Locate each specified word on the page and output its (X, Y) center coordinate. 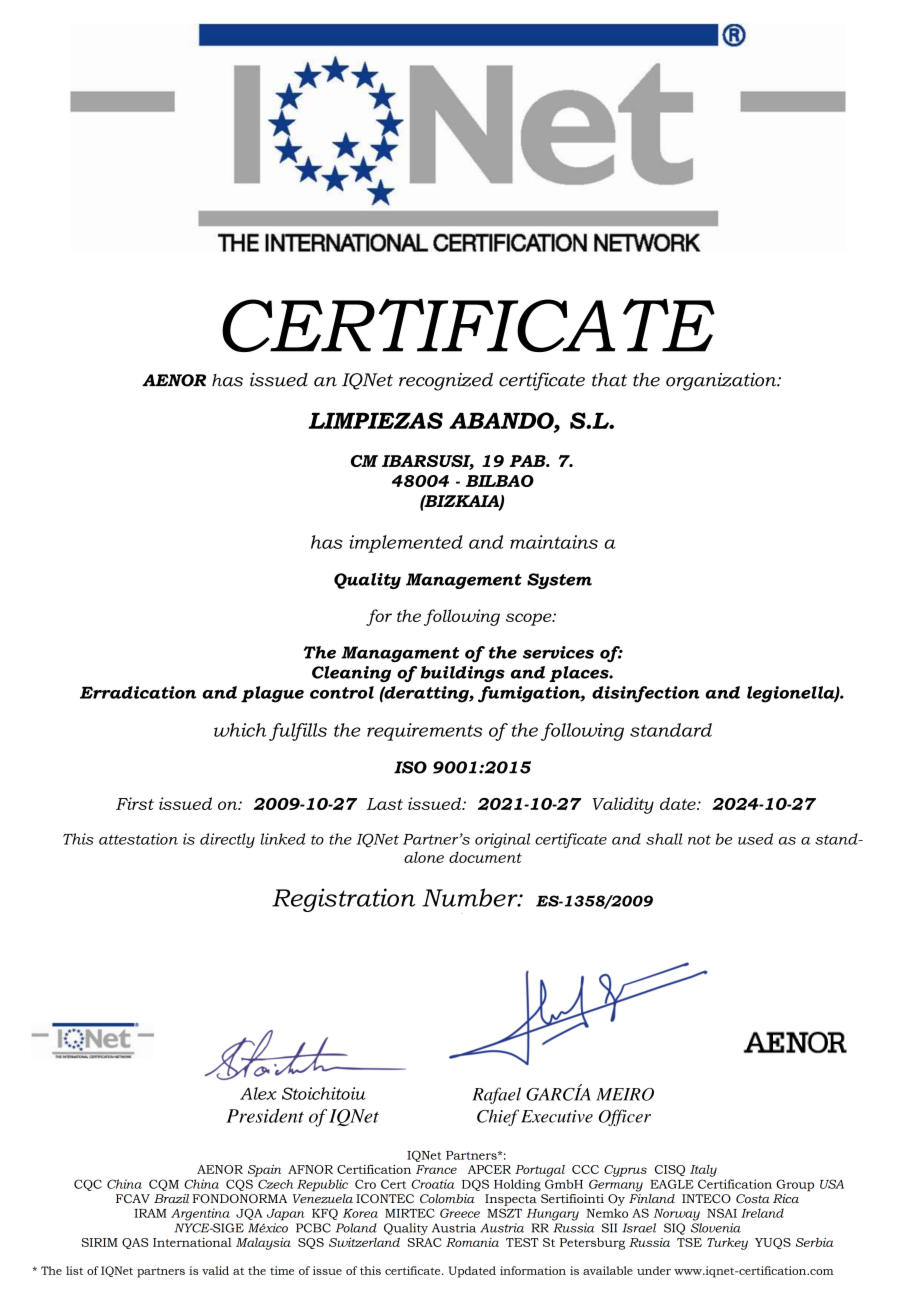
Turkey (727, 1244)
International (192, 1242)
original (502, 840)
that (609, 380)
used (755, 839)
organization (722, 382)
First (135, 803)
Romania (472, 1242)
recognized (446, 381)
